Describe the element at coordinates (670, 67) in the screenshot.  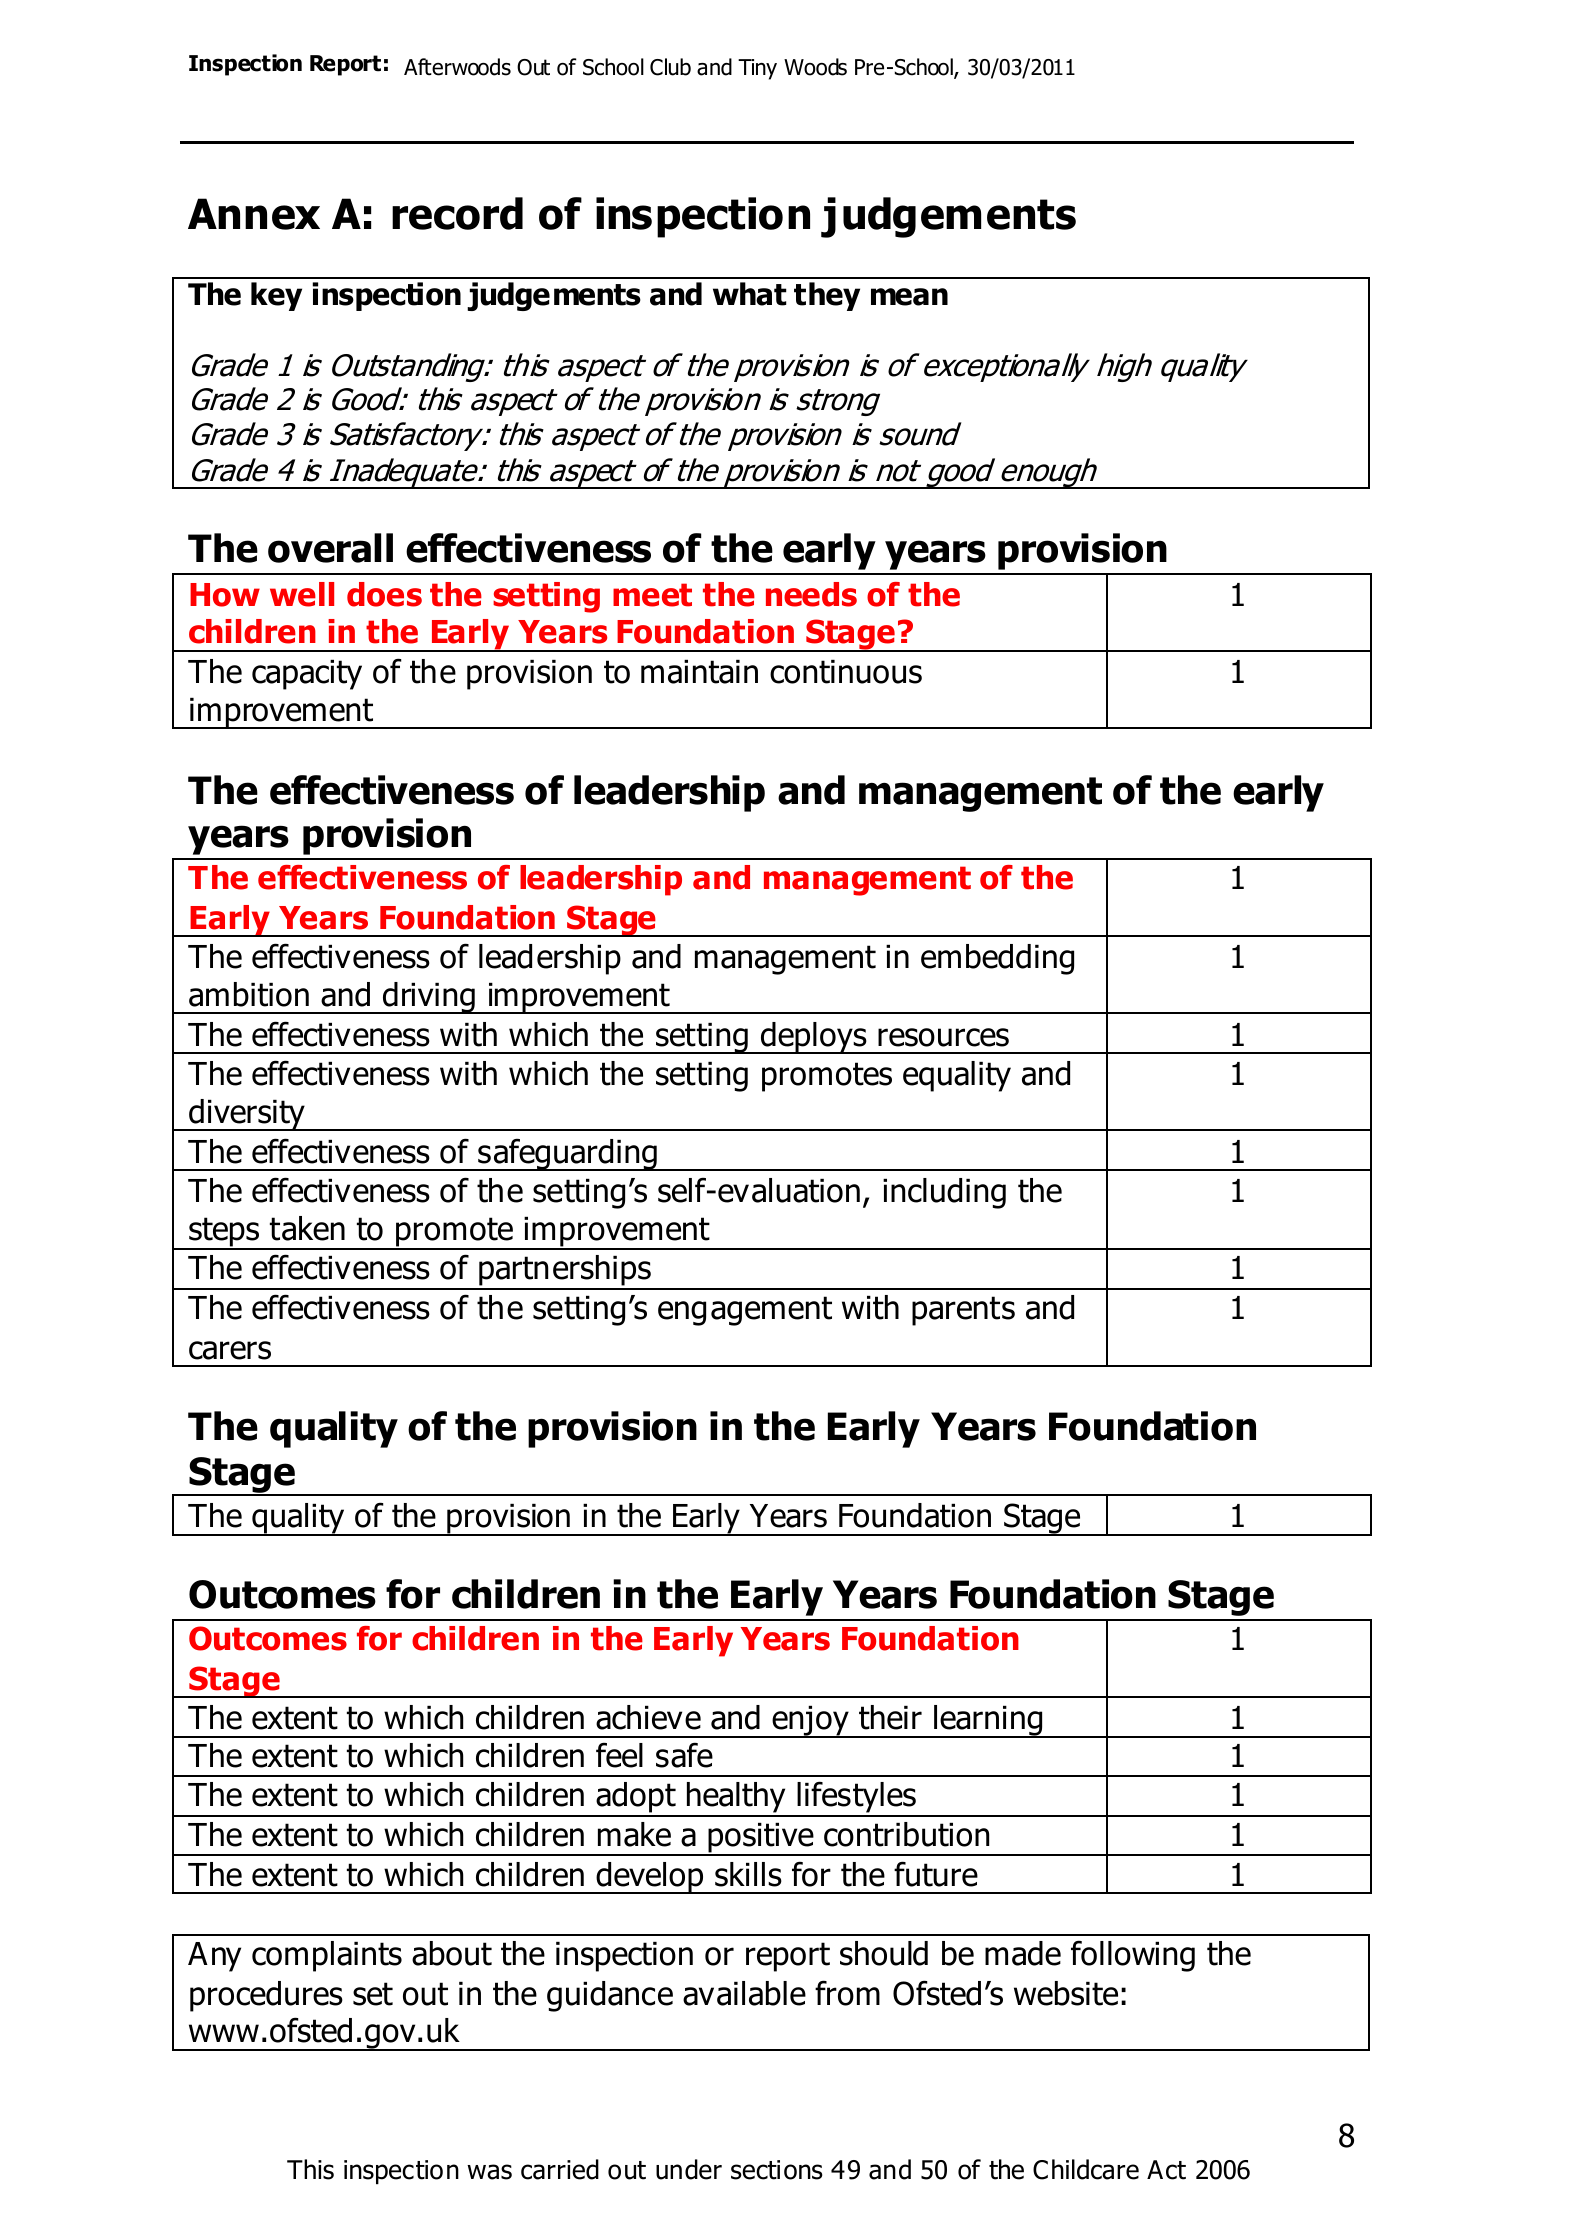
I see `Club` at that location.
